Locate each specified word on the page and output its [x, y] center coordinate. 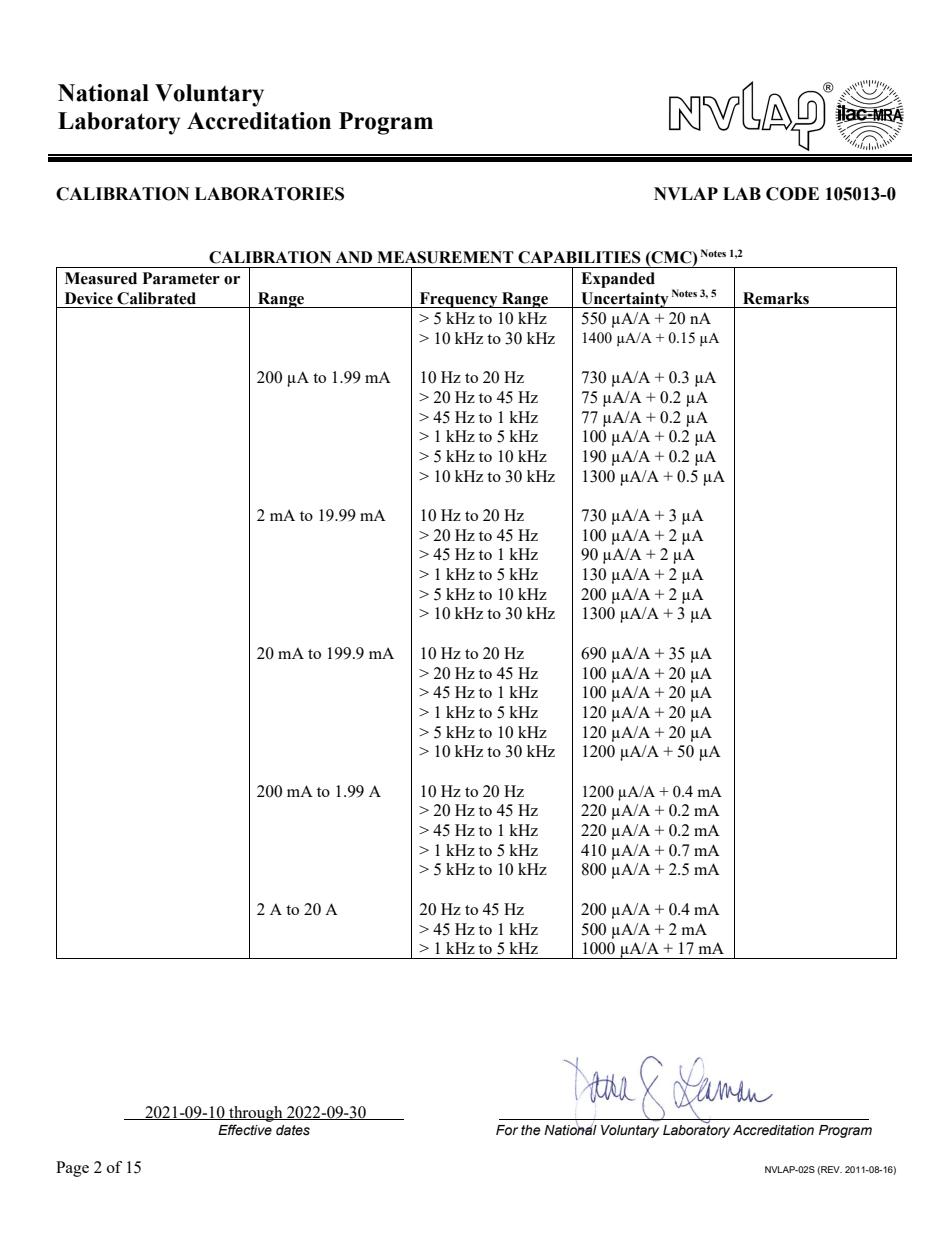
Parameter [181, 278]
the [531, 1130]
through [256, 1114]
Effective [245, 1130]
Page [72, 1169]
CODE [792, 194]
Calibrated [156, 298]
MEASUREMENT [445, 257]
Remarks [776, 298]
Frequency [458, 300]
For [507, 1130]
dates [293, 1130]
